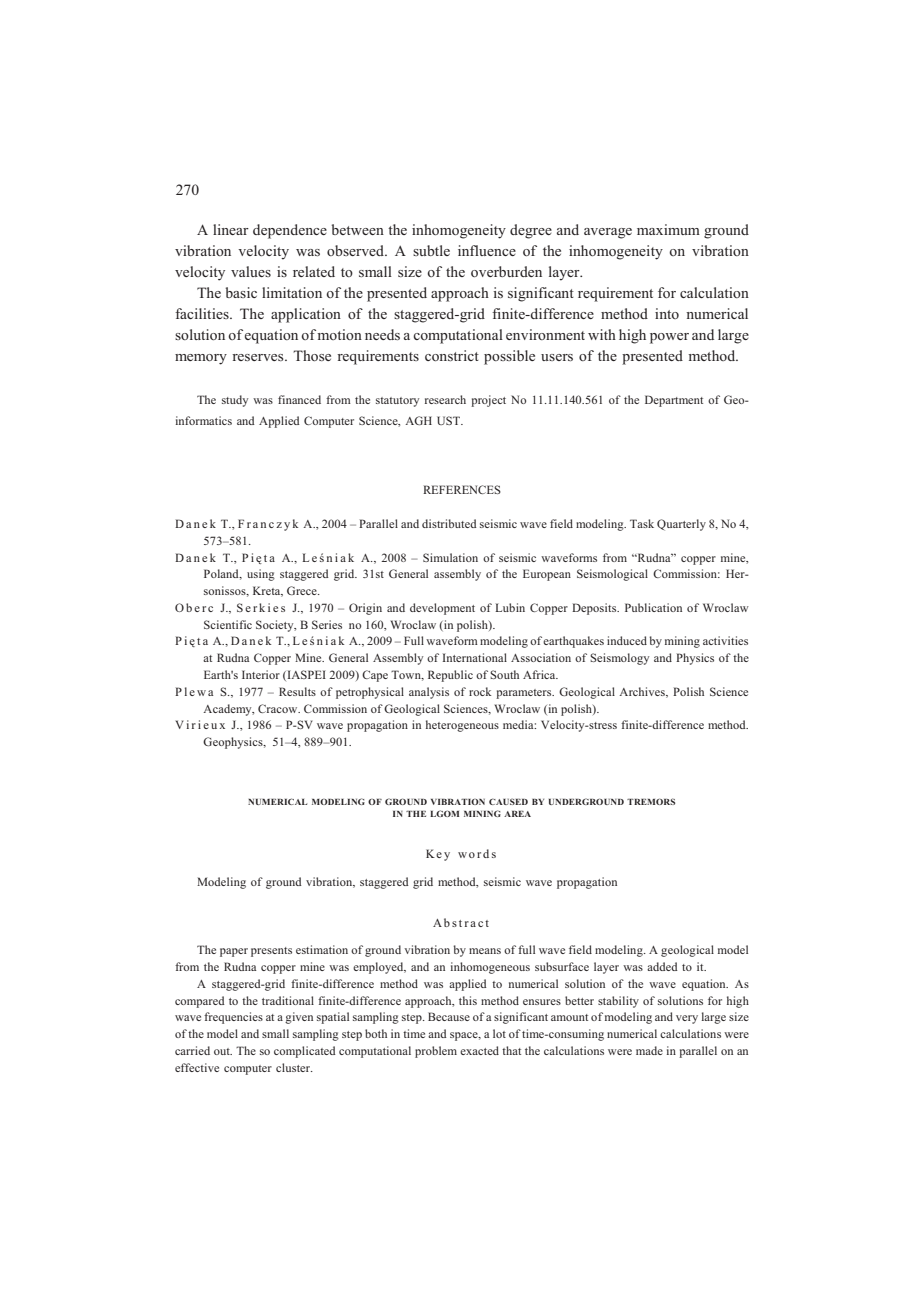 This image has height=1308, width=924. Describe the element at coordinates (479, 1050) in the image. I see `exacted` at that location.
